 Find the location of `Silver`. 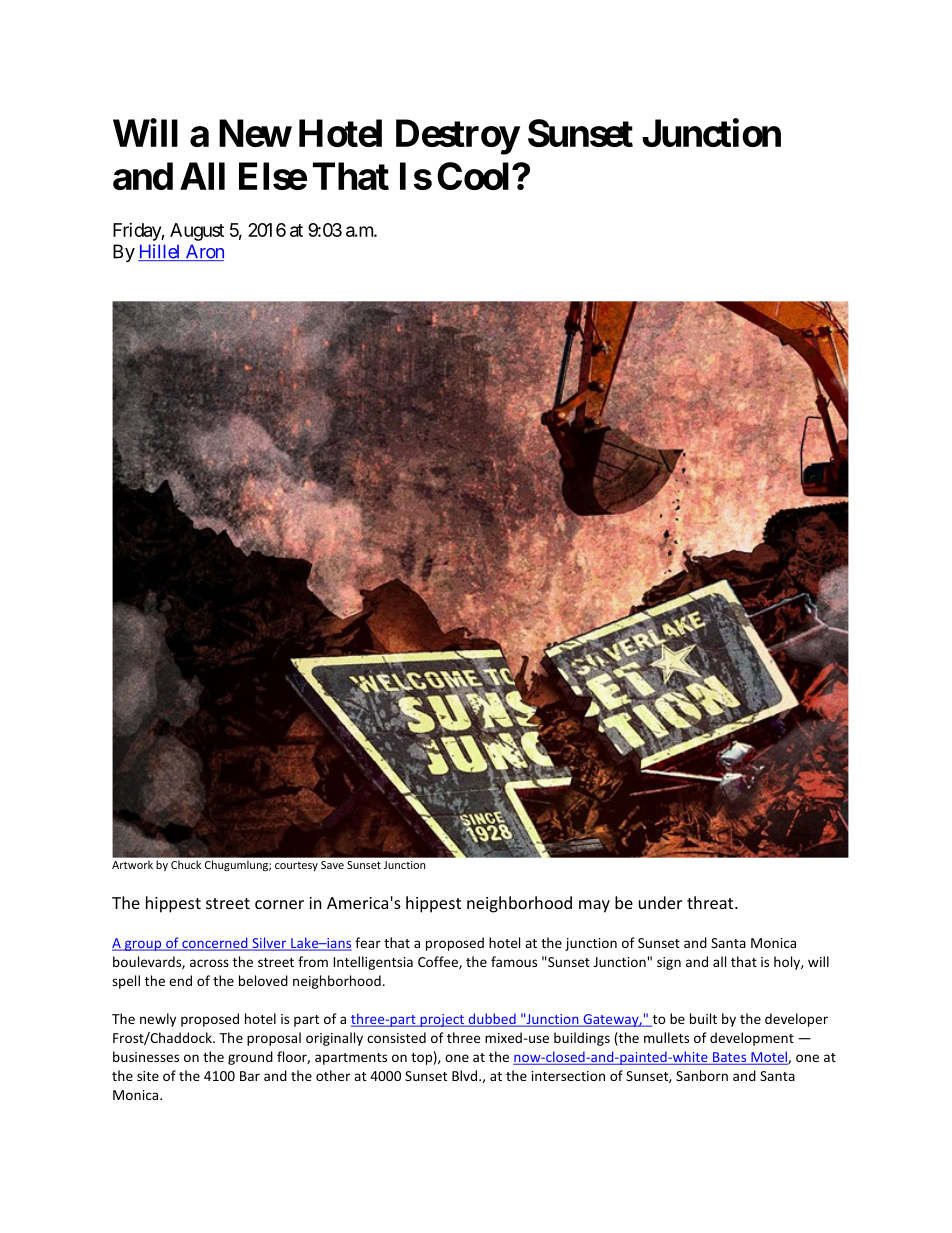

Silver is located at coordinates (269, 944).
